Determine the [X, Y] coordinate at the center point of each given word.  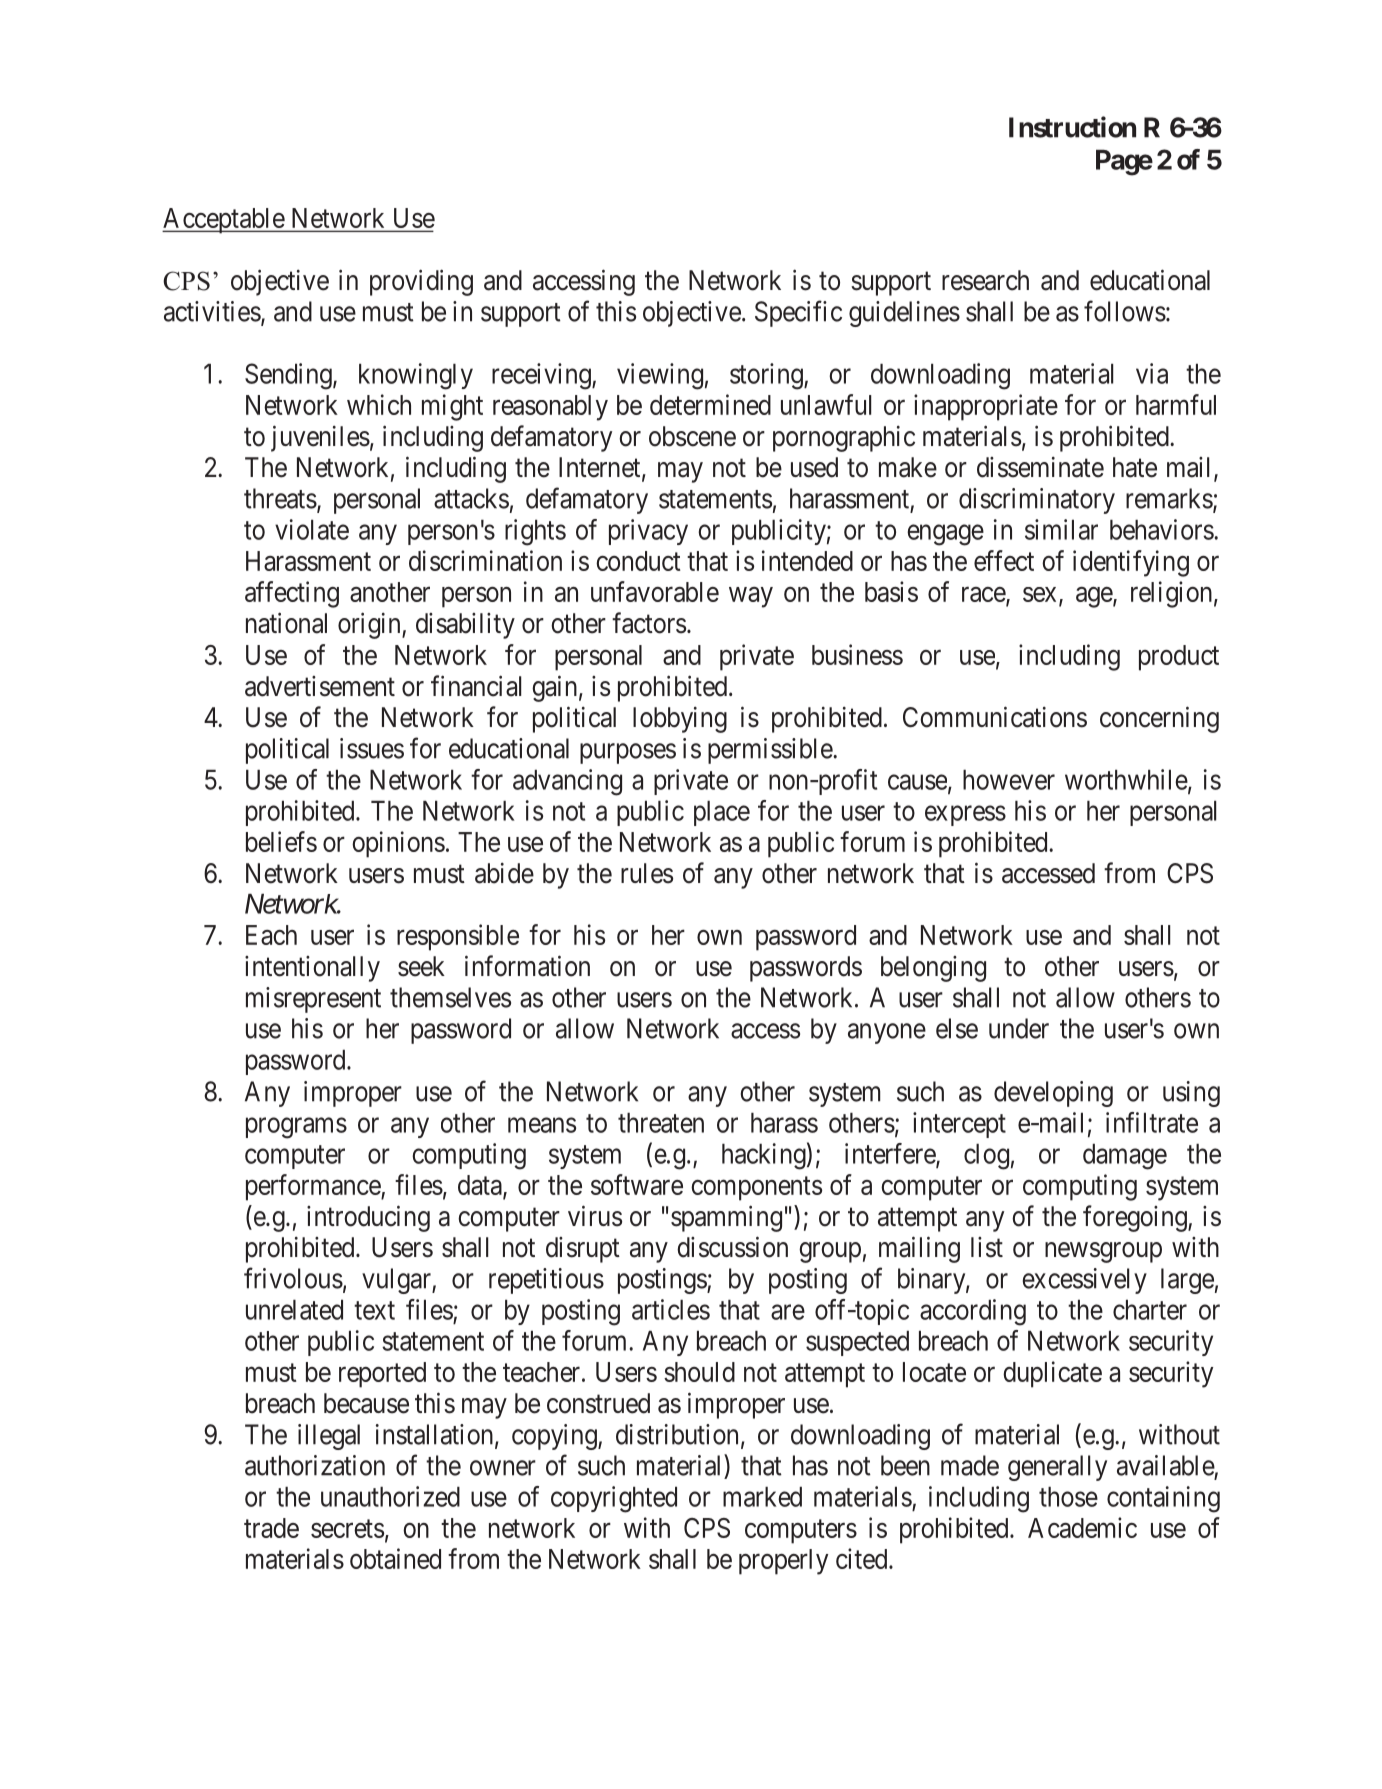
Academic [1082, 1527]
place [722, 813]
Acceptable [224, 221]
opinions [398, 844]
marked [762, 1497]
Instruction [1072, 127]
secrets [347, 1529]
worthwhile [1127, 780]
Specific [798, 313]
